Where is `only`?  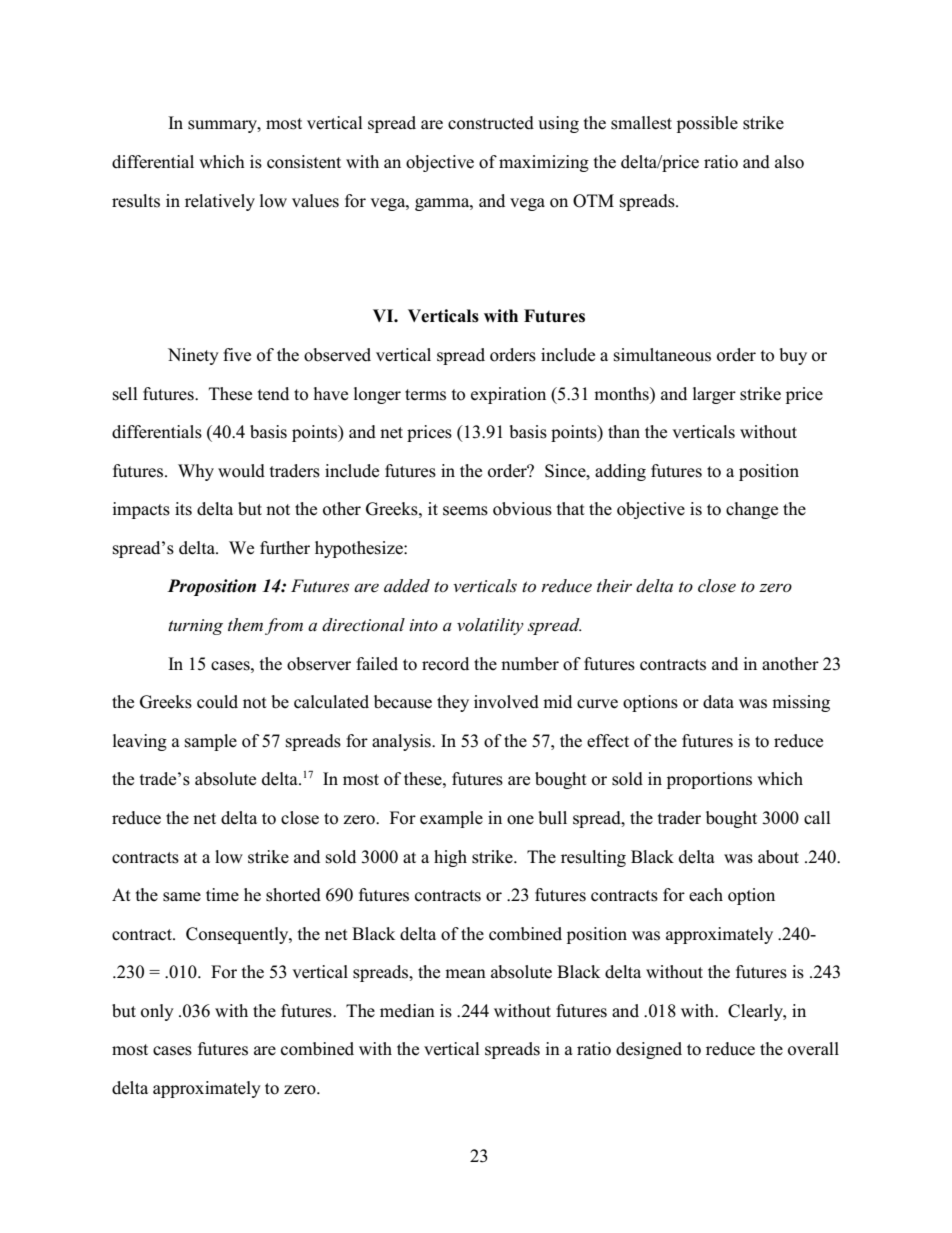
only is located at coordinates (157, 1012).
